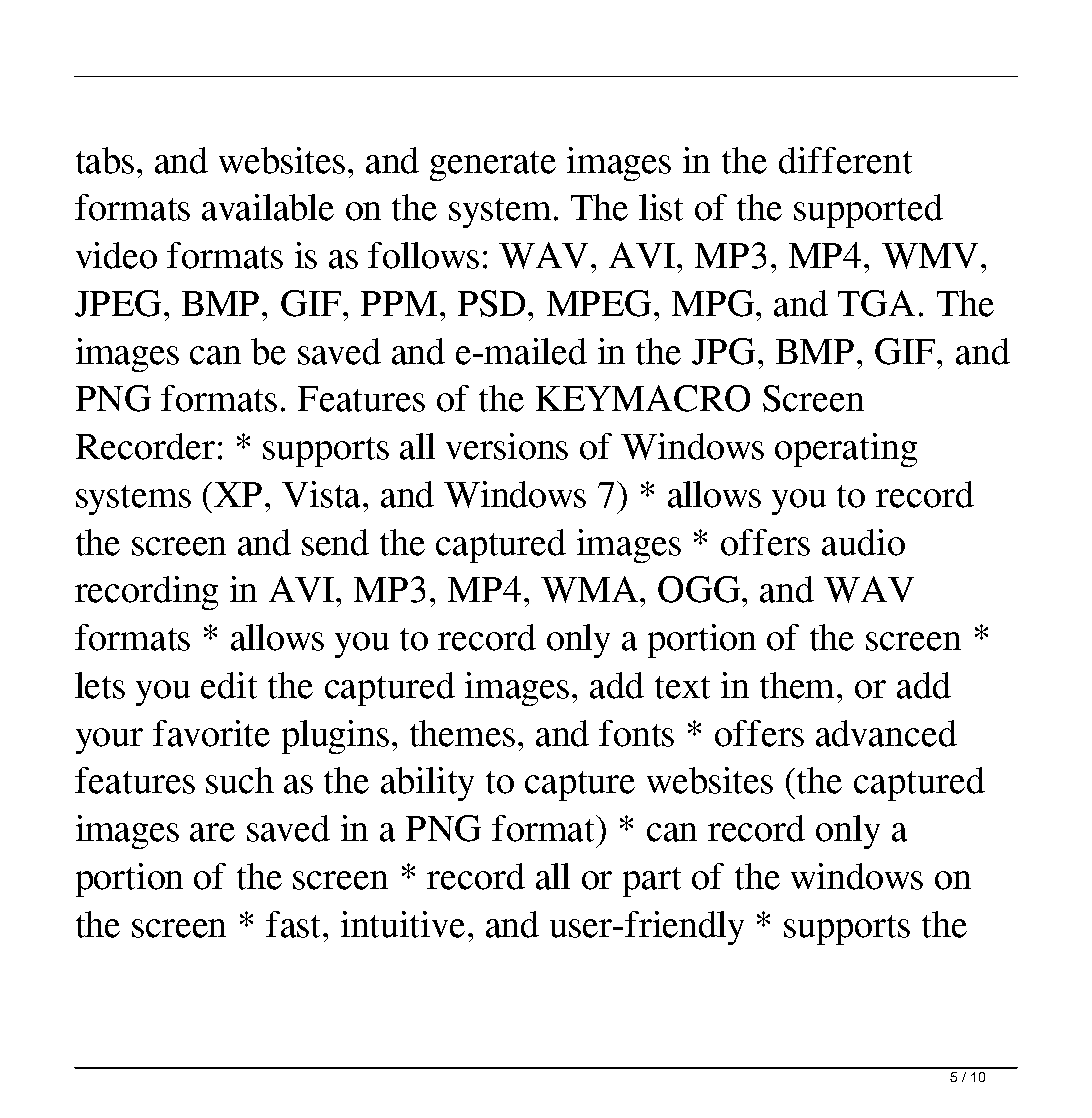 Image resolution: width=1092 pixels, height=1118 pixels. I want to click on send, so click(335, 542).
